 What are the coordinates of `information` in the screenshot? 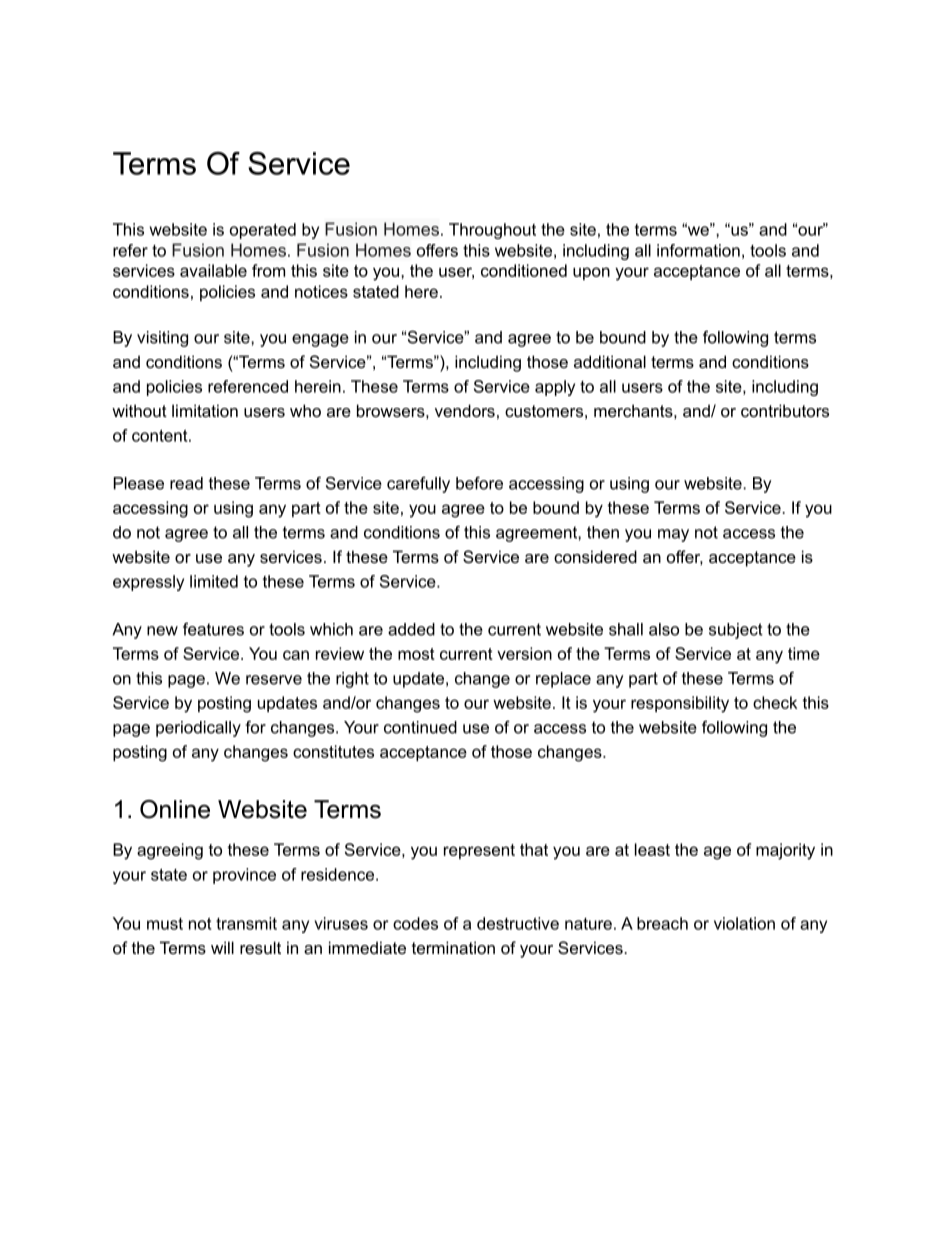 It's located at (698, 250).
